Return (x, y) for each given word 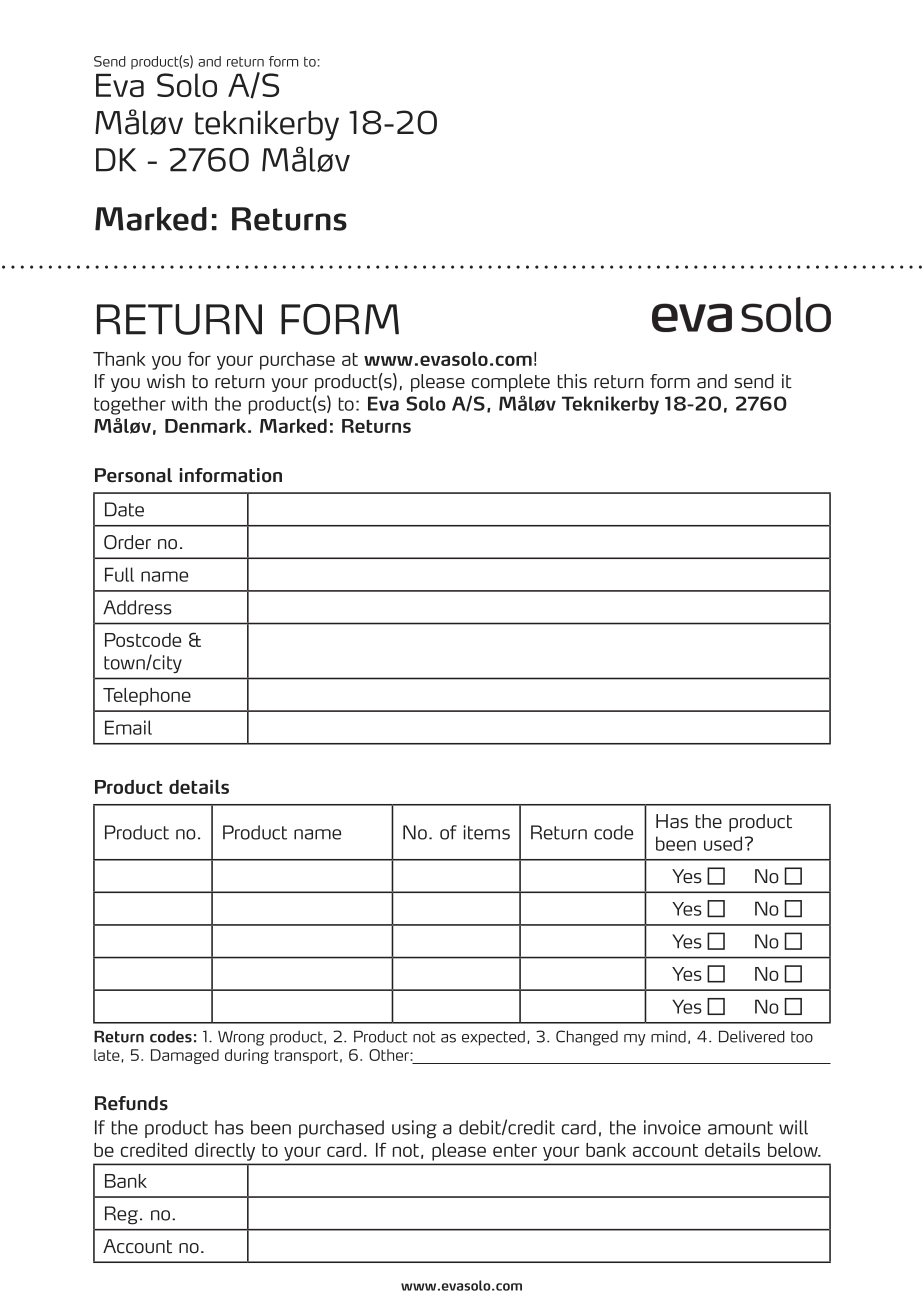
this (572, 381)
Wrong (241, 1038)
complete (511, 383)
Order (127, 542)
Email (128, 727)
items (487, 832)
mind (668, 1036)
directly (225, 1152)
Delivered (752, 1036)
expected (493, 1038)
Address (137, 607)
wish (166, 381)
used (723, 843)
